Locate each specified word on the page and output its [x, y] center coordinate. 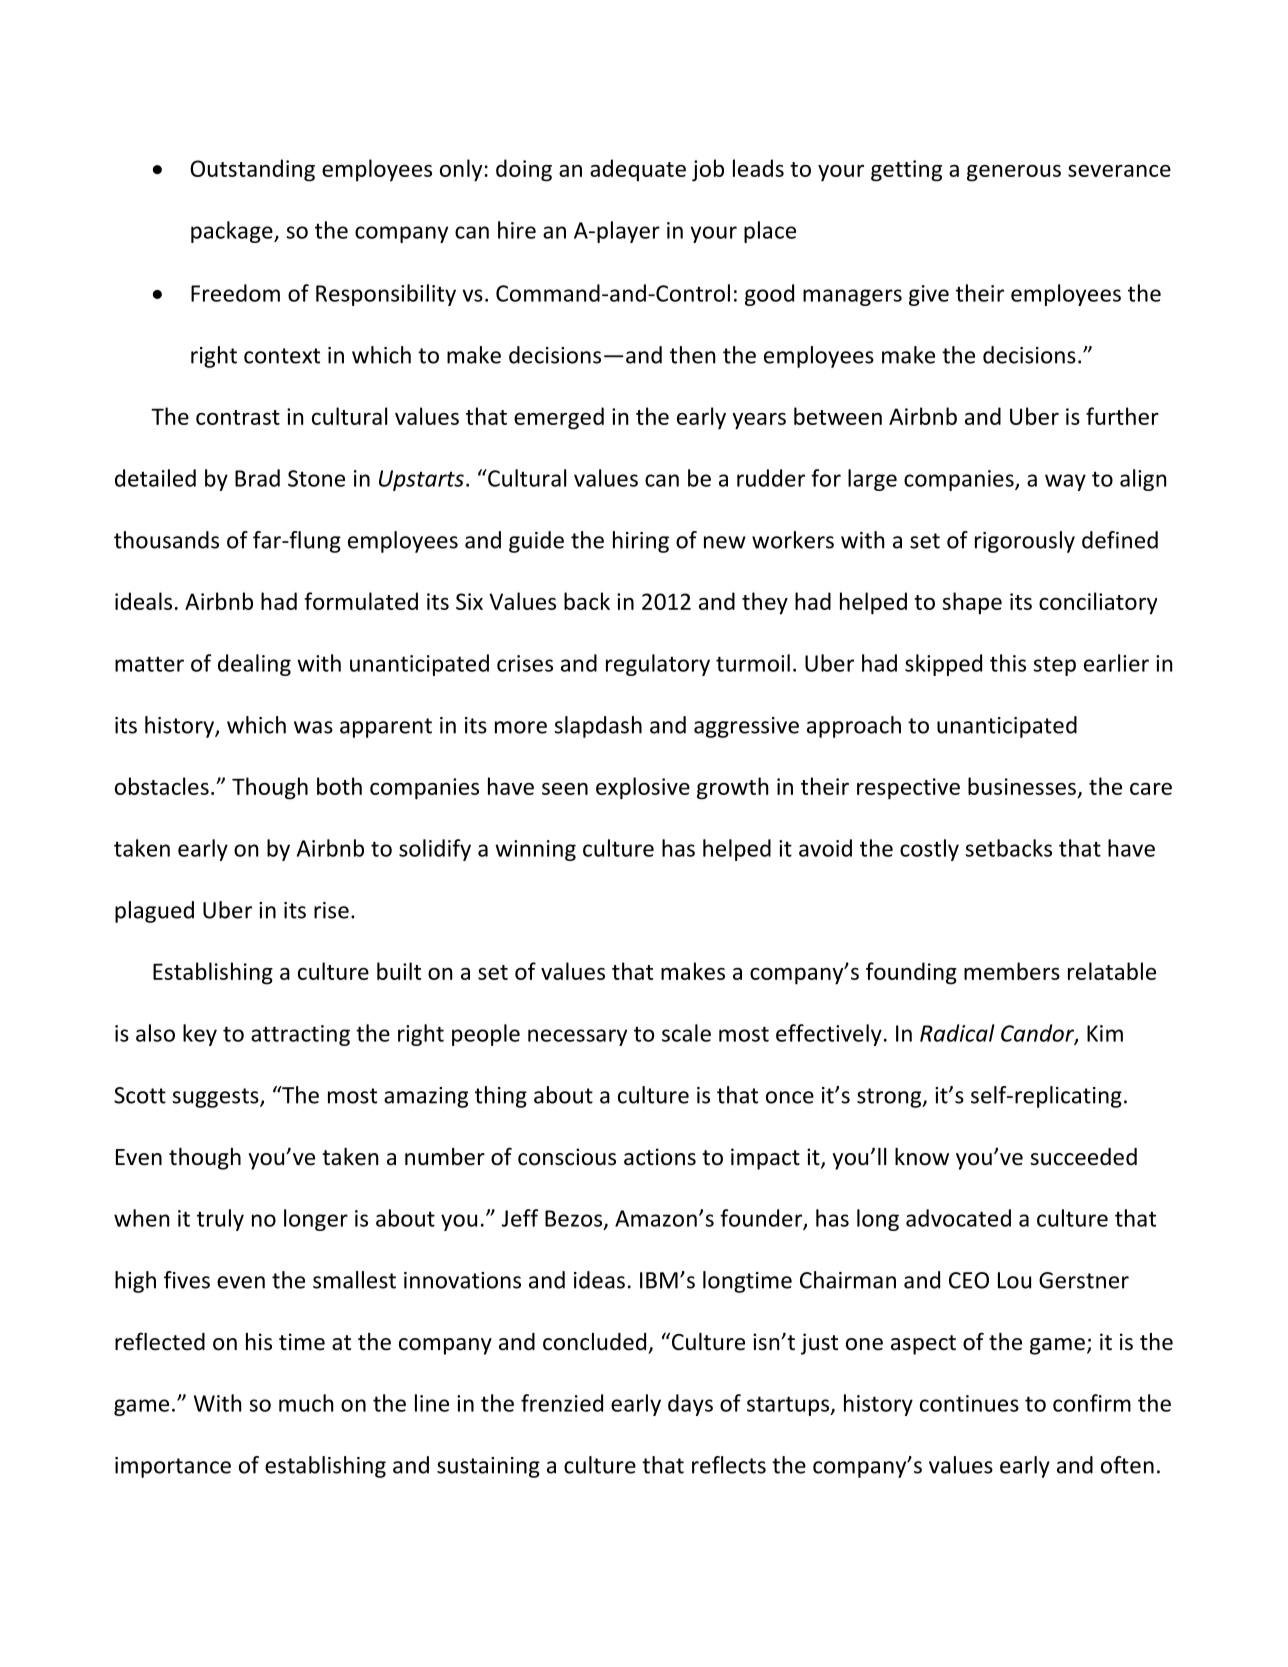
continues [969, 1403]
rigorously [1025, 542]
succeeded [1083, 1157]
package [233, 232]
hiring [641, 542]
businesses [1023, 787]
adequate [638, 170]
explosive [643, 788]
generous [1014, 173]
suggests [216, 1098]
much [306, 1403]
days [690, 1405]
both [339, 786]
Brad [257, 478]
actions [660, 1157]
